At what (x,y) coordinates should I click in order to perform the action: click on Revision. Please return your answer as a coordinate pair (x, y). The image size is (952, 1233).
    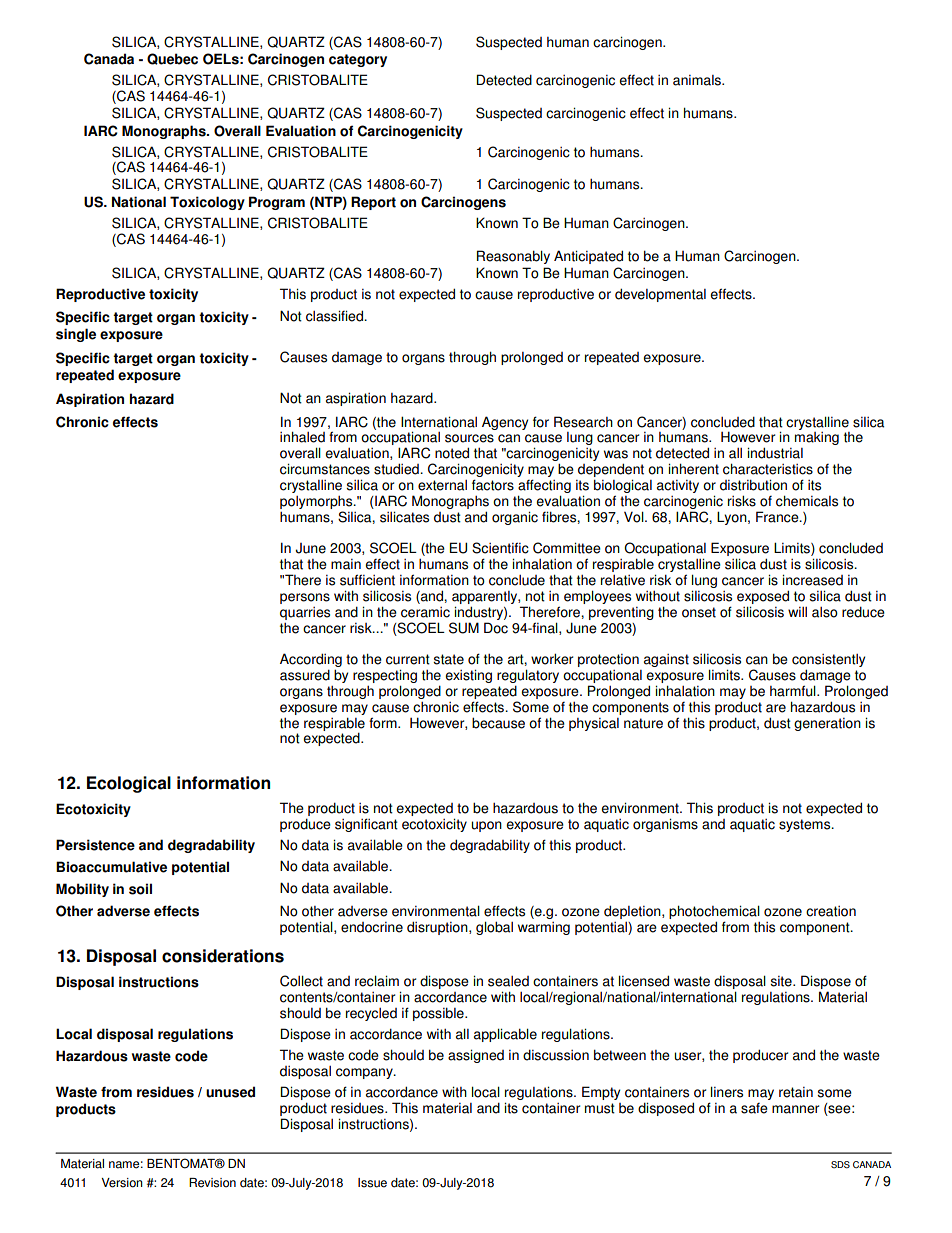
    Looking at the image, I should click on (212, 1183).
